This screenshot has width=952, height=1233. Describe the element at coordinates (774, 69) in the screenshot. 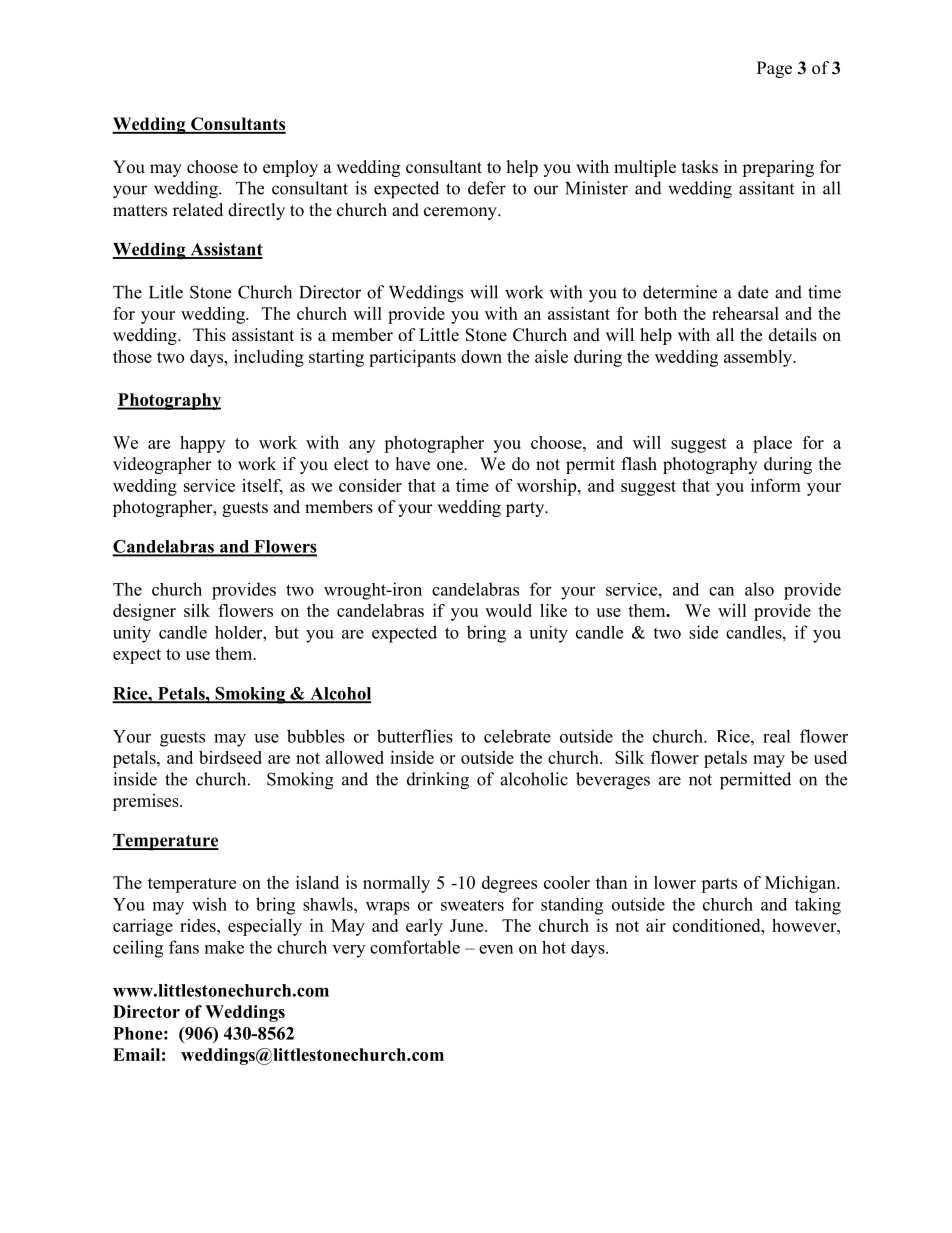

I see `Page` at that location.
